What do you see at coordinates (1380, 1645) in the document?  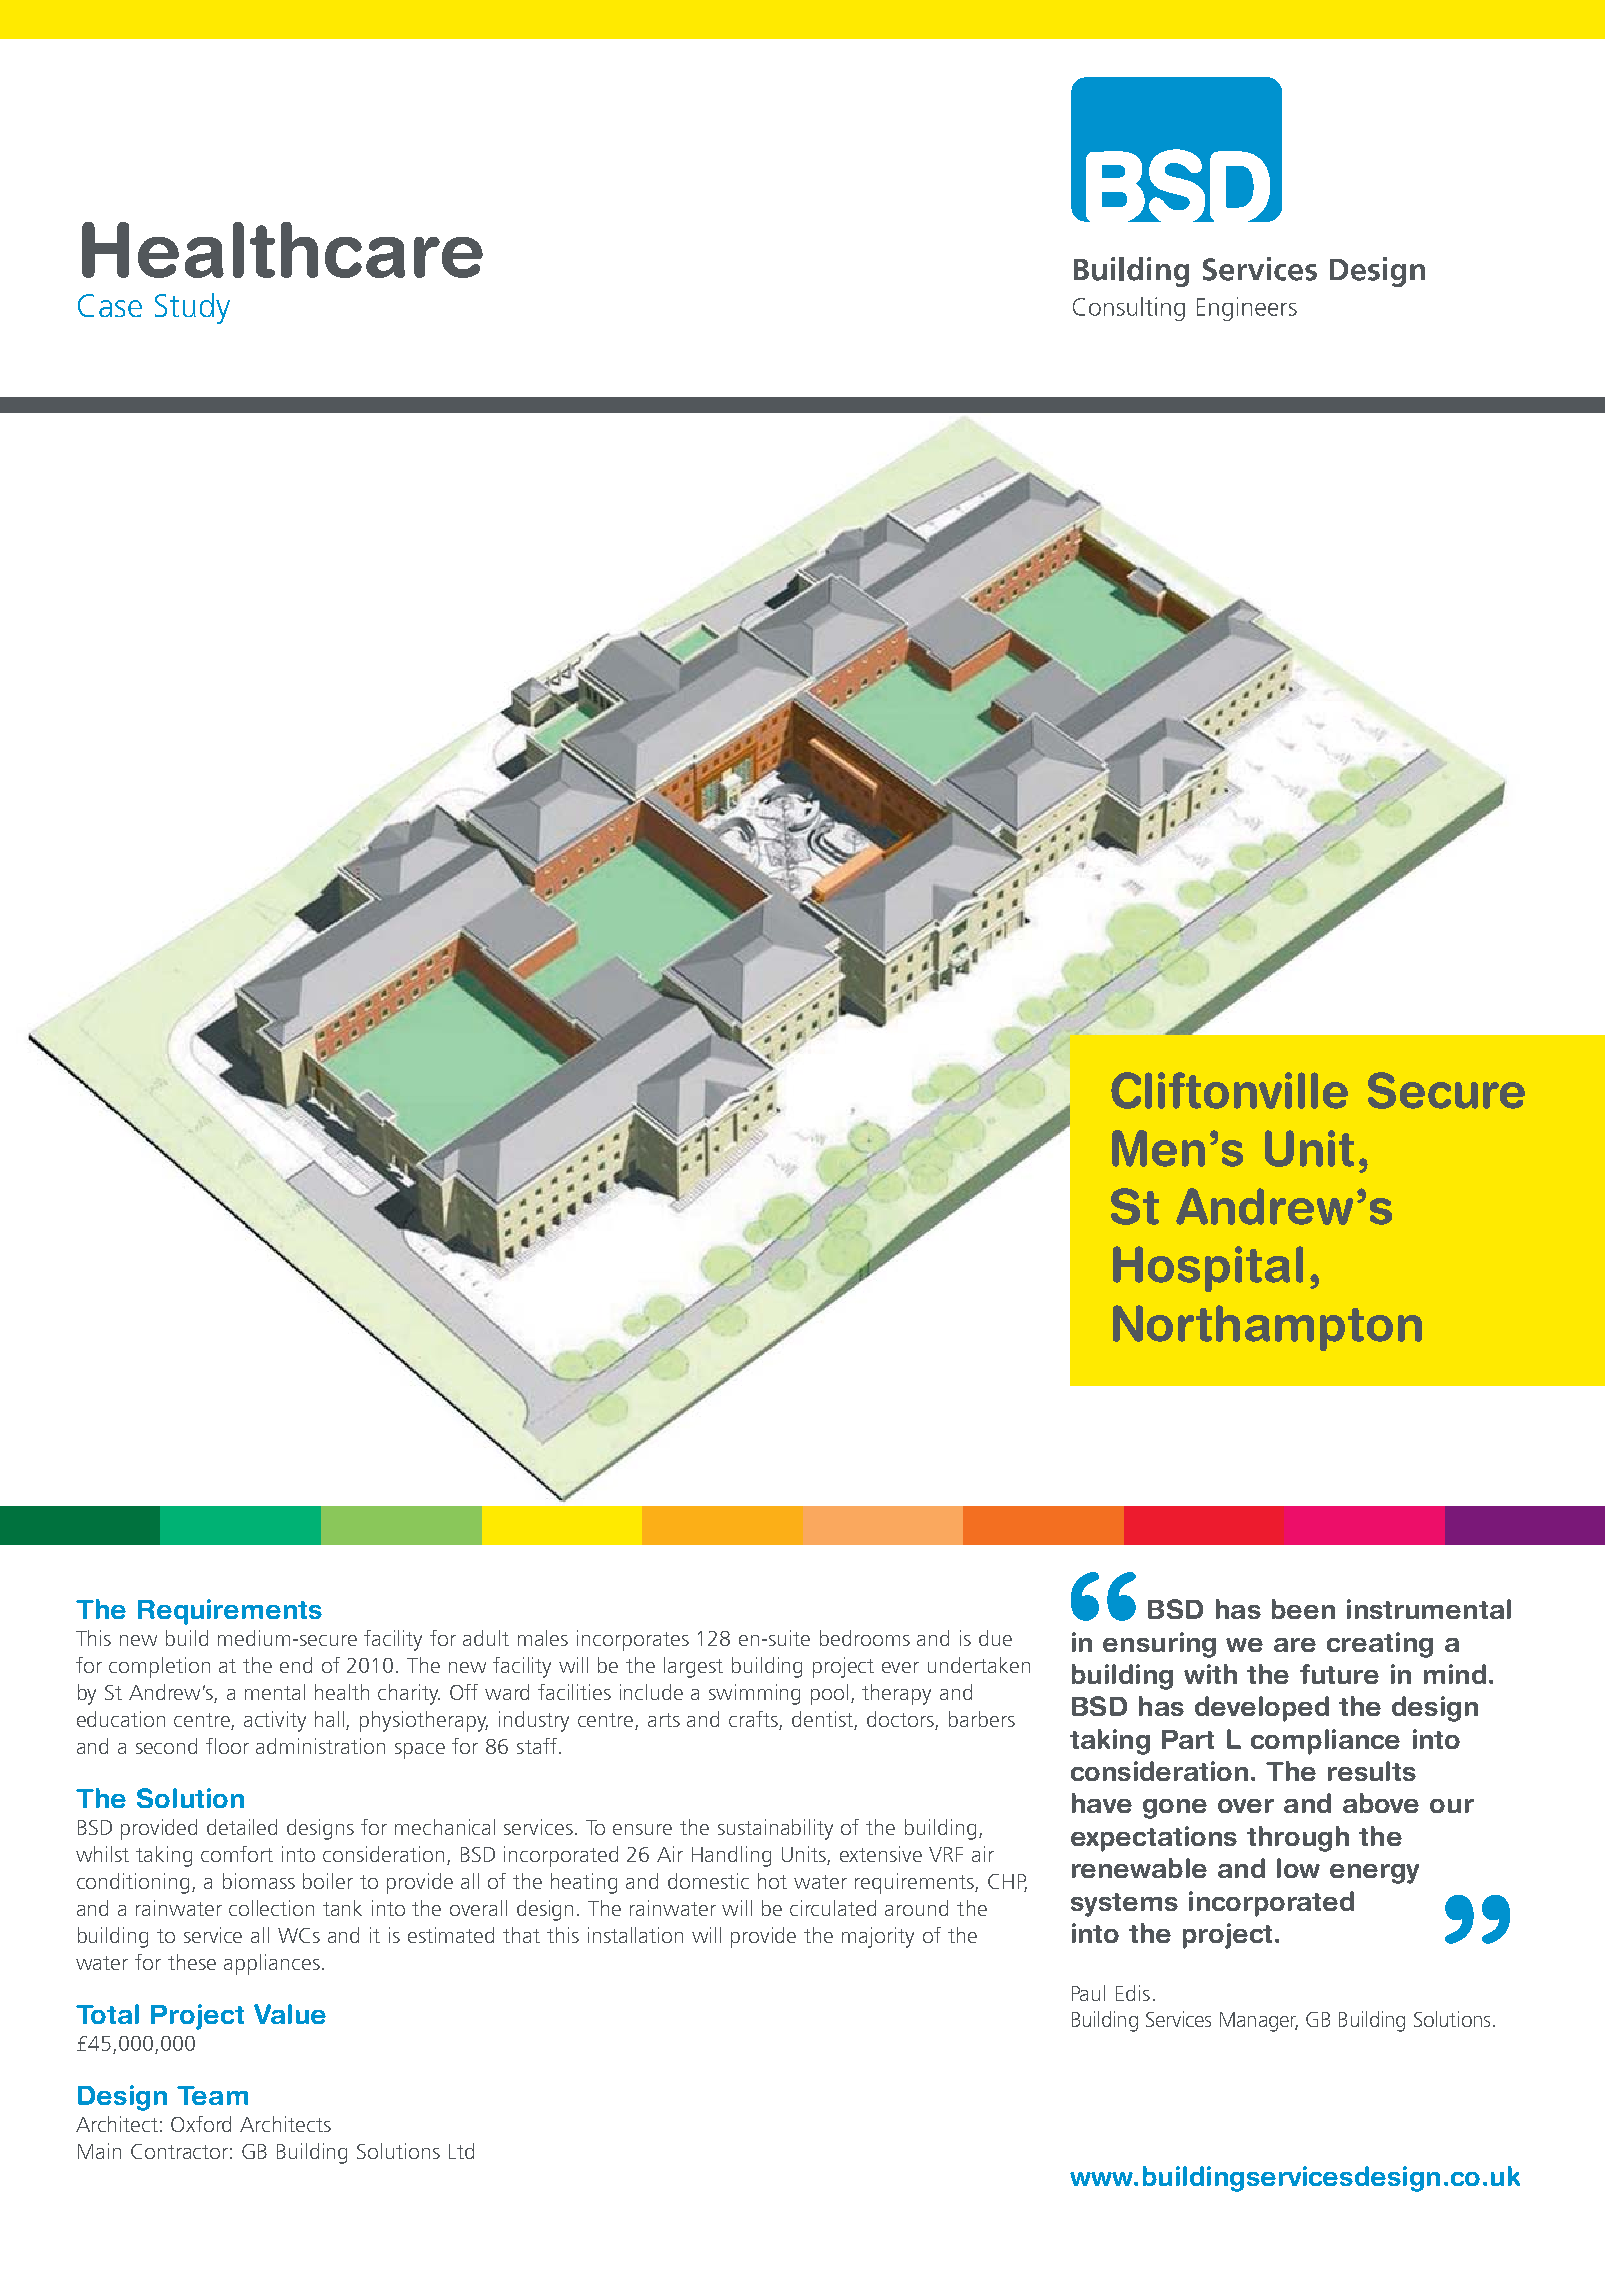 I see `creating` at bounding box center [1380, 1645].
